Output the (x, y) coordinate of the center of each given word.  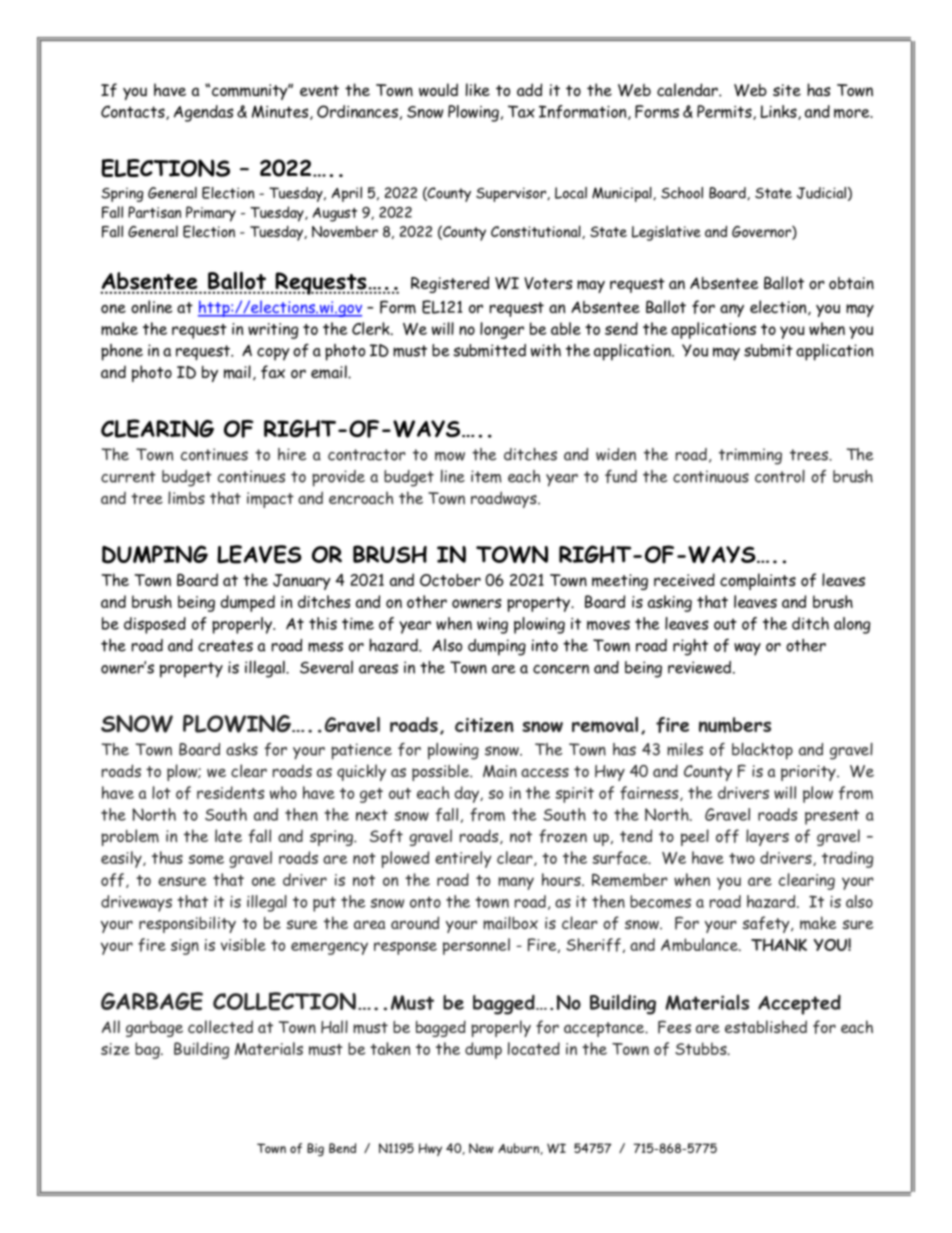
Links (779, 112)
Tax (521, 111)
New (481, 1148)
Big (315, 1149)
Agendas (203, 113)
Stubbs (702, 1048)
